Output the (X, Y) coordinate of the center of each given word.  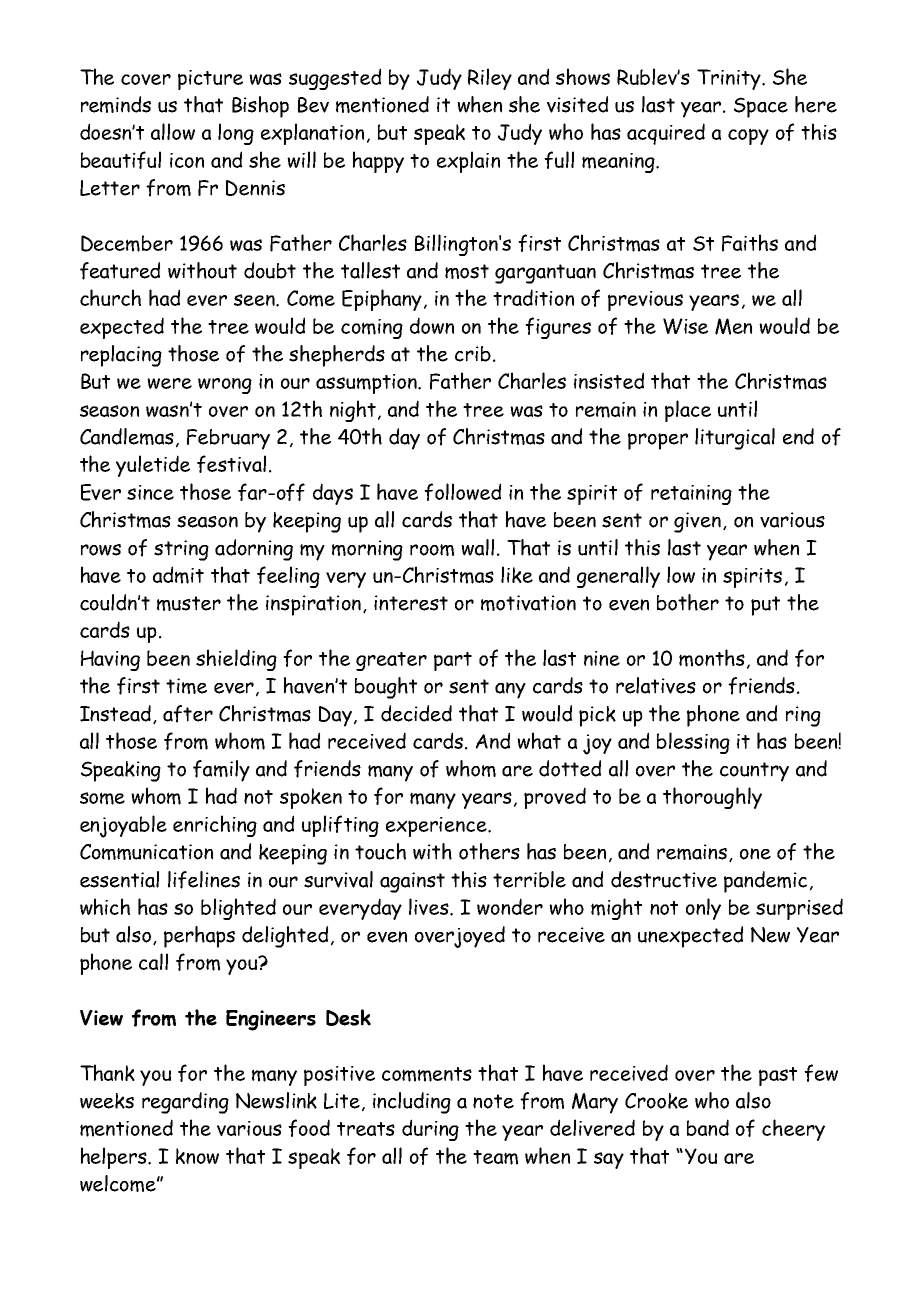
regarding (185, 1103)
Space (761, 107)
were (169, 383)
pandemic (765, 882)
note (493, 1101)
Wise (685, 326)
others (489, 851)
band (708, 1127)
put (765, 606)
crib (473, 354)
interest (411, 603)
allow (173, 131)
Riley (490, 79)
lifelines (204, 880)
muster (189, 603)
